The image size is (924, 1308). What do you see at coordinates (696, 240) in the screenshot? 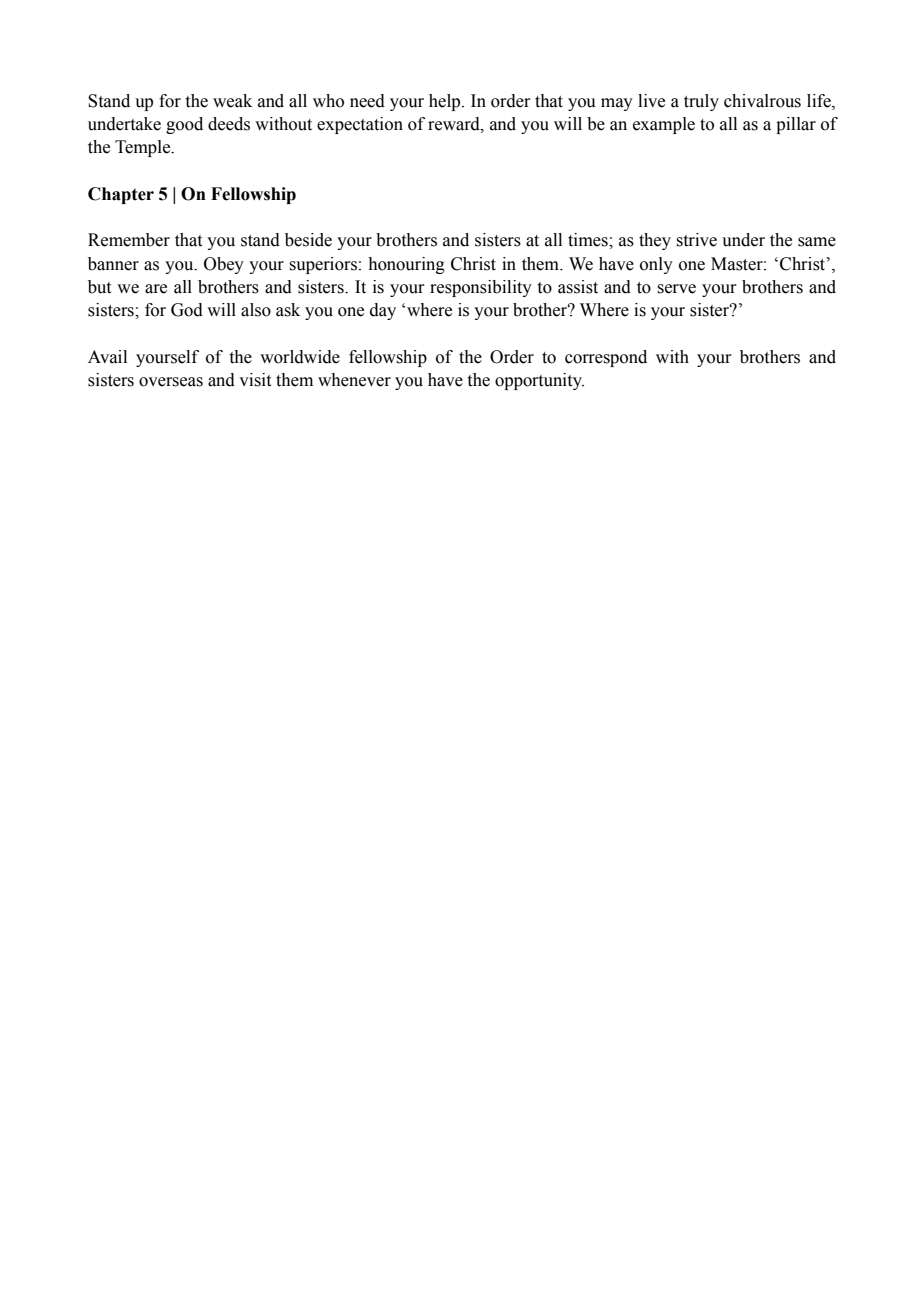
I see `strive` at bounding box center [696, 240].
